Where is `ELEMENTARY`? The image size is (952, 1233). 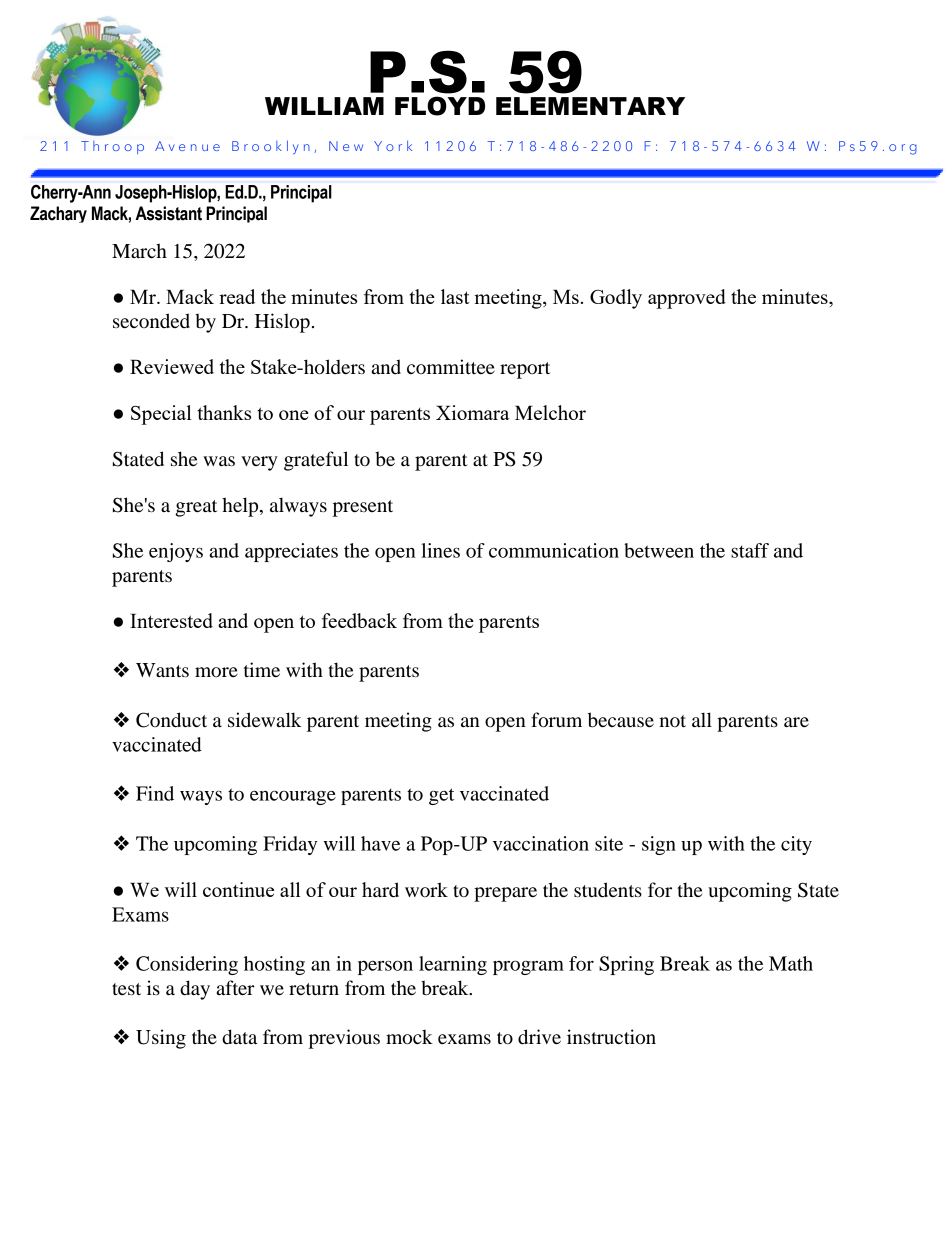 ELEMENTARY is located at coordinates (590, 106).
